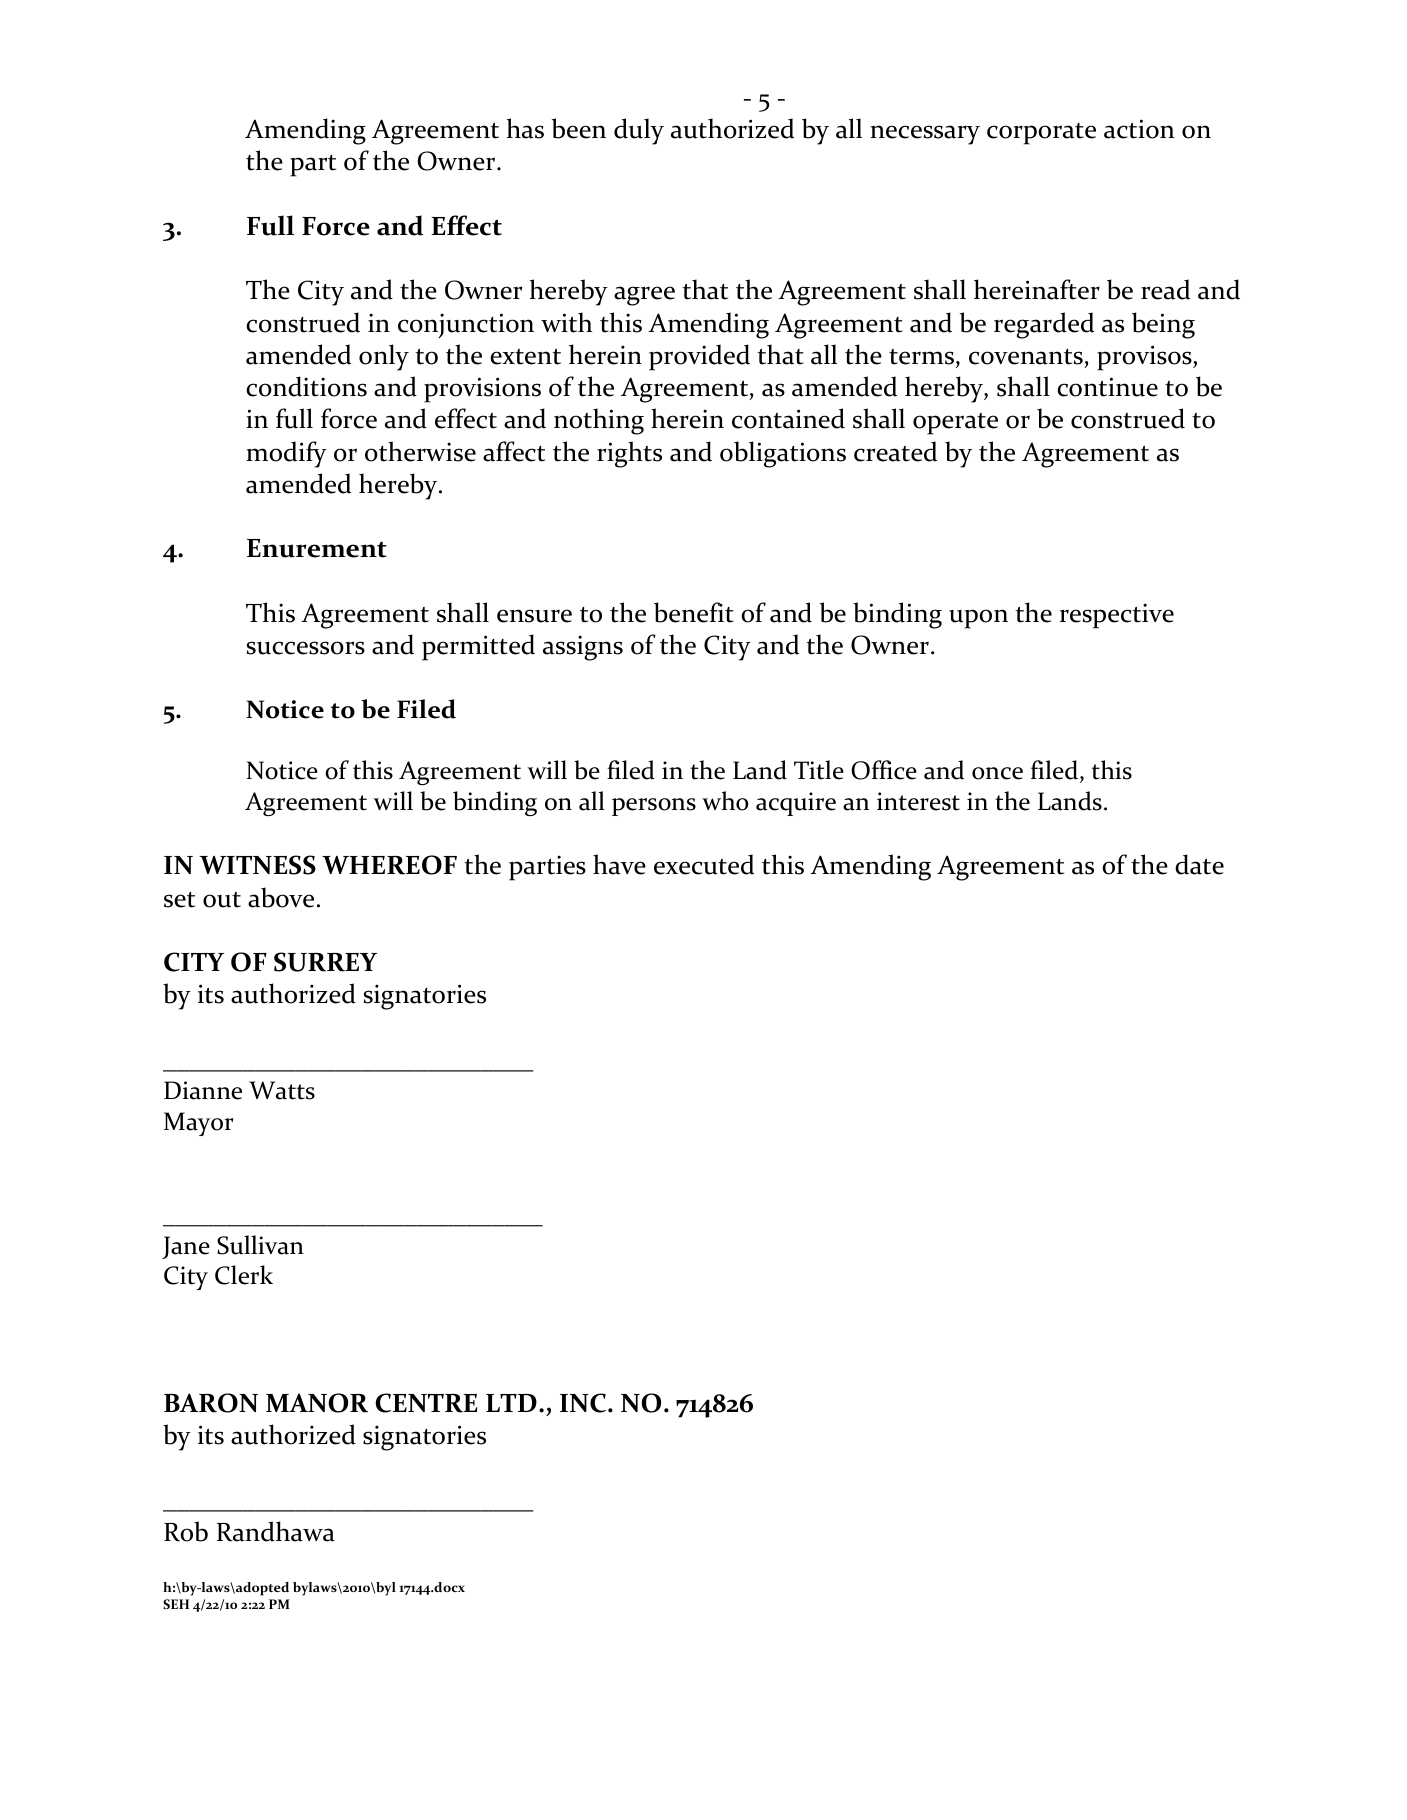  Describe the element at coordinates (1041, 134) in the screenshot. I see `corporate` at that location.
